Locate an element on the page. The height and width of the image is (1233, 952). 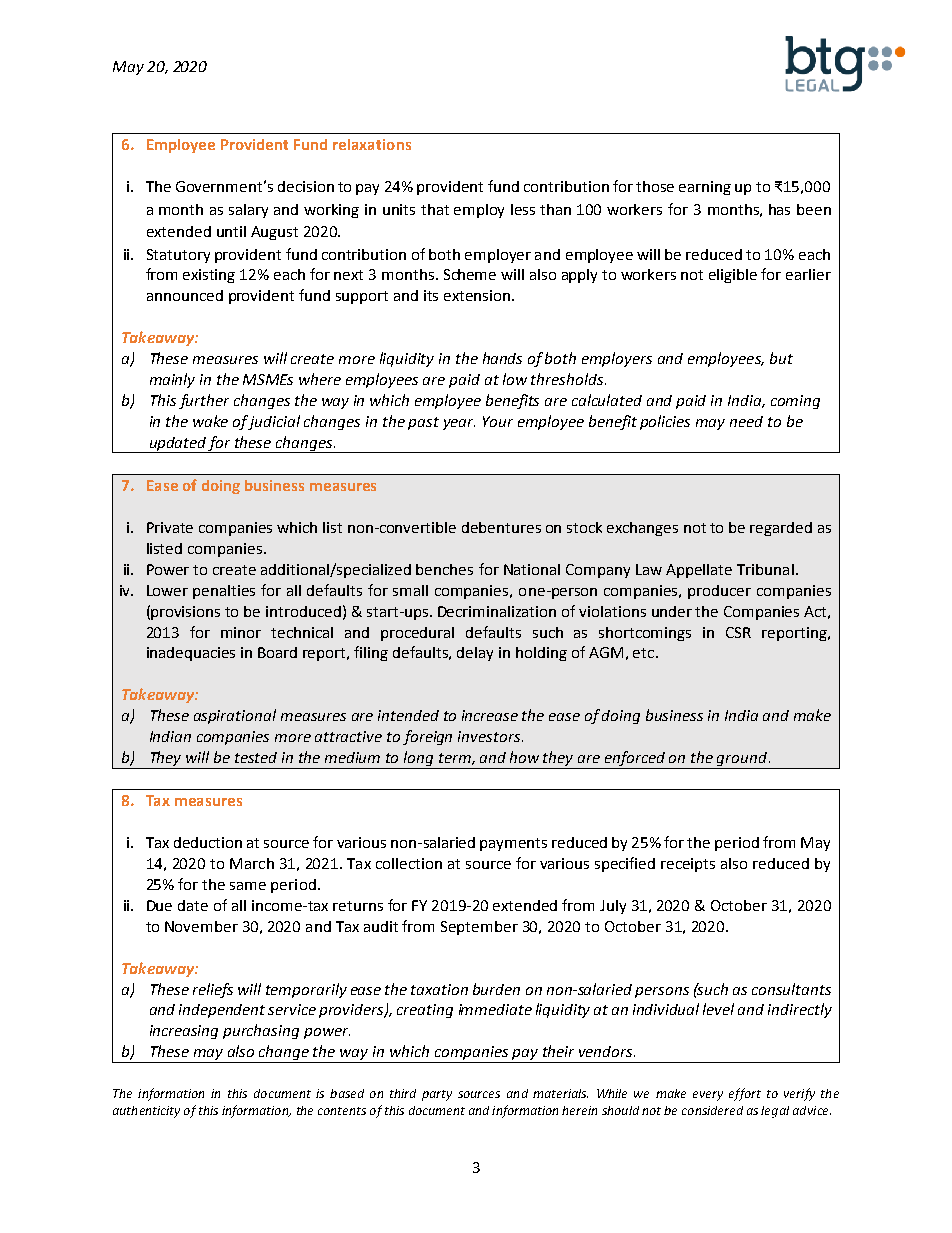
party is located at coordinates (437, 1095).
